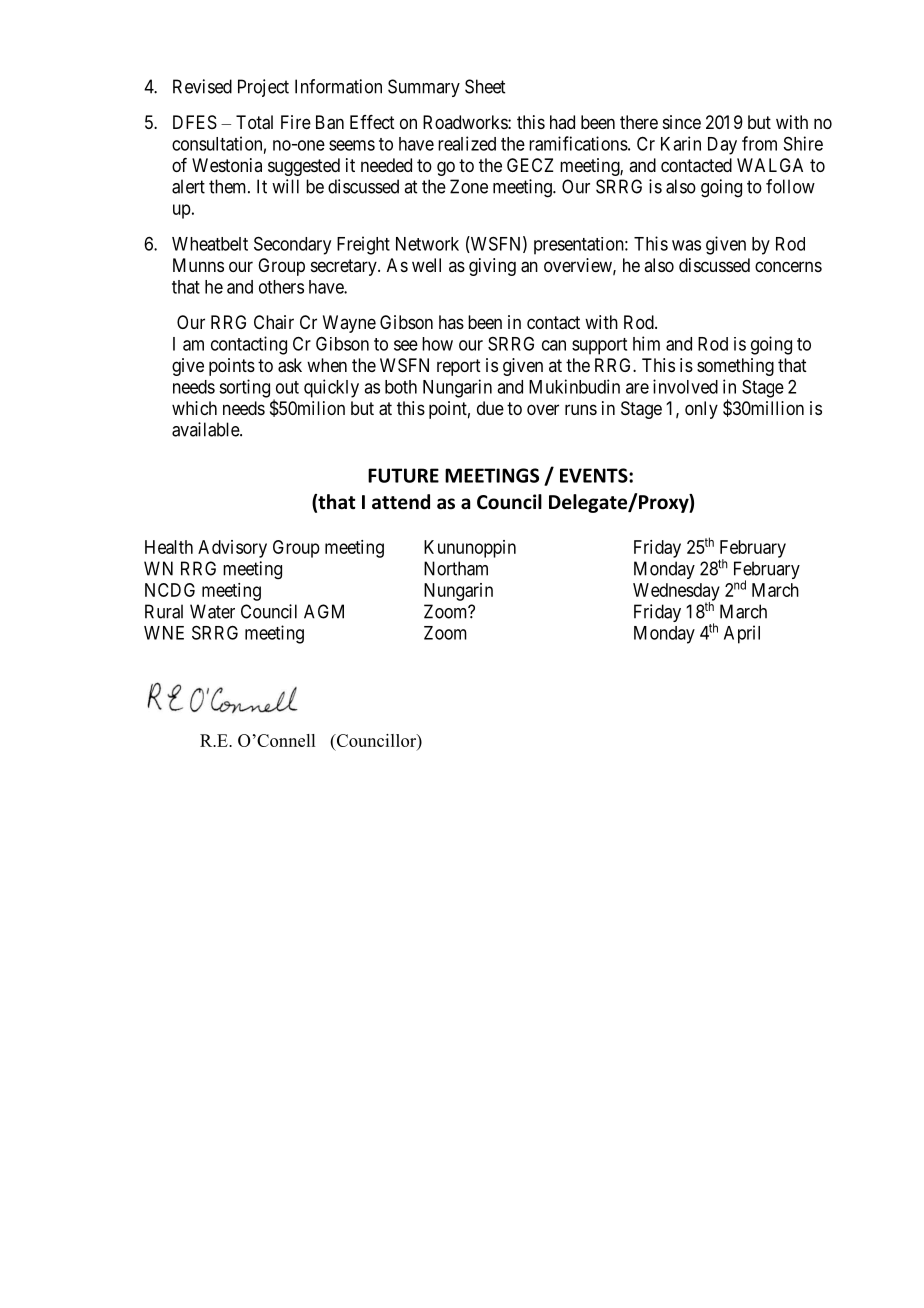 The image size is (924, 1308). I want to click on Water, so click(212, 611).
